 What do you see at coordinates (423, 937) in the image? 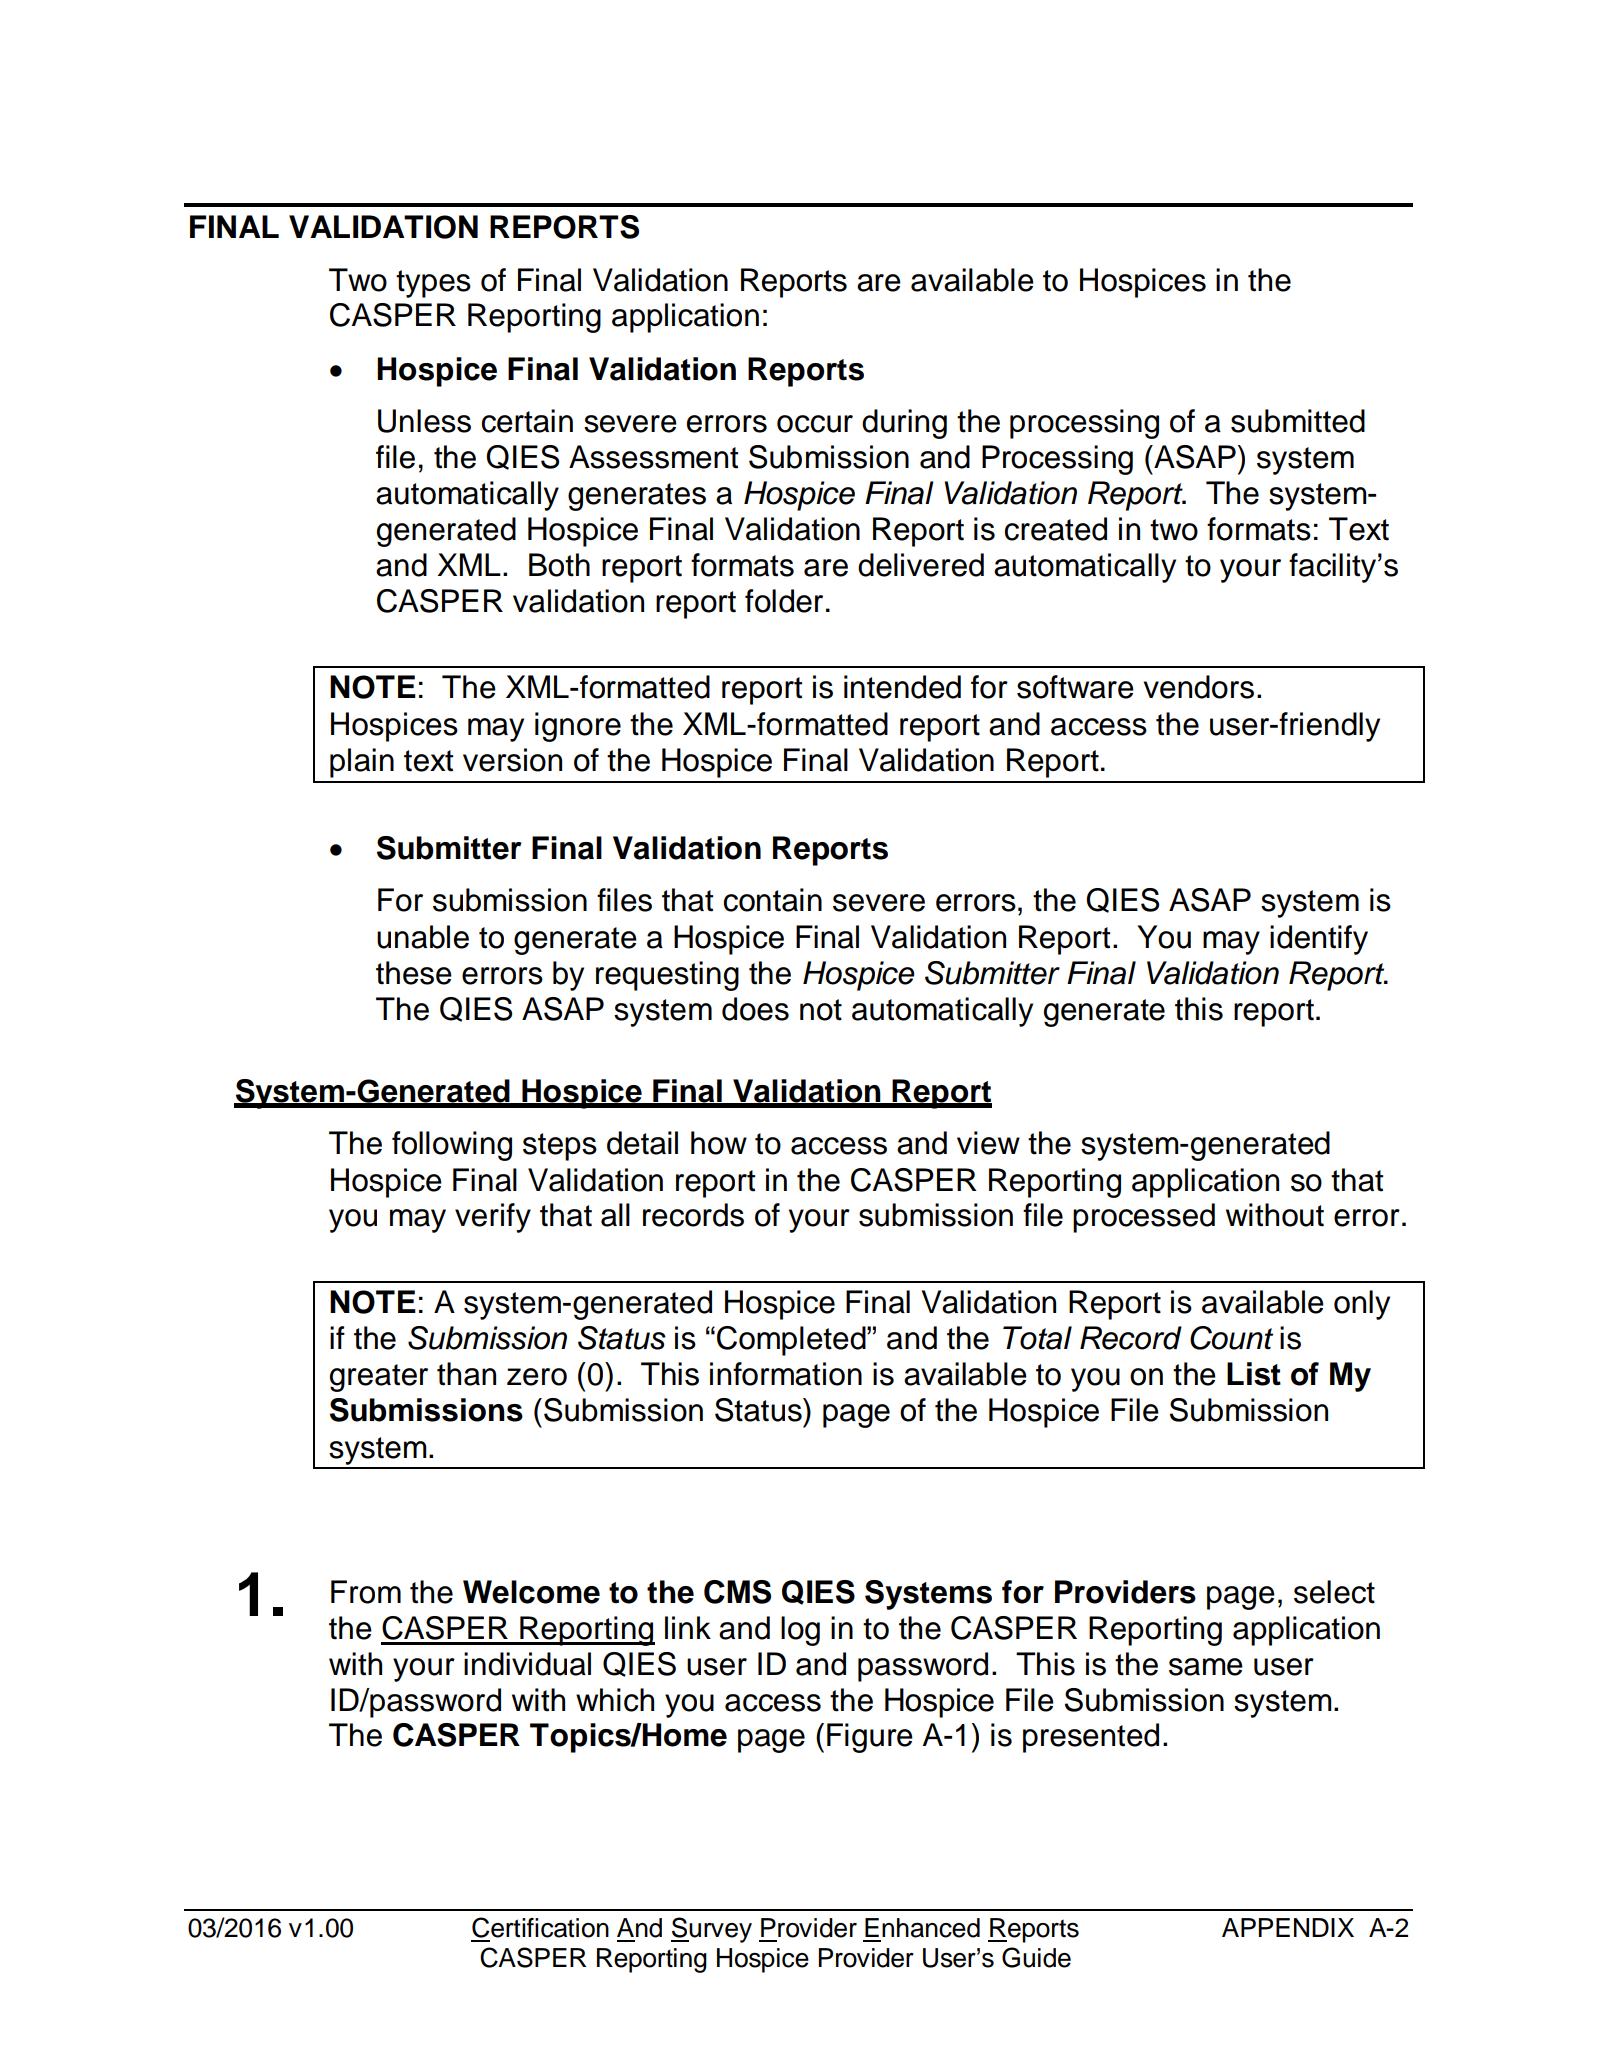
I see `unable` at bounding box center [423, 937].
